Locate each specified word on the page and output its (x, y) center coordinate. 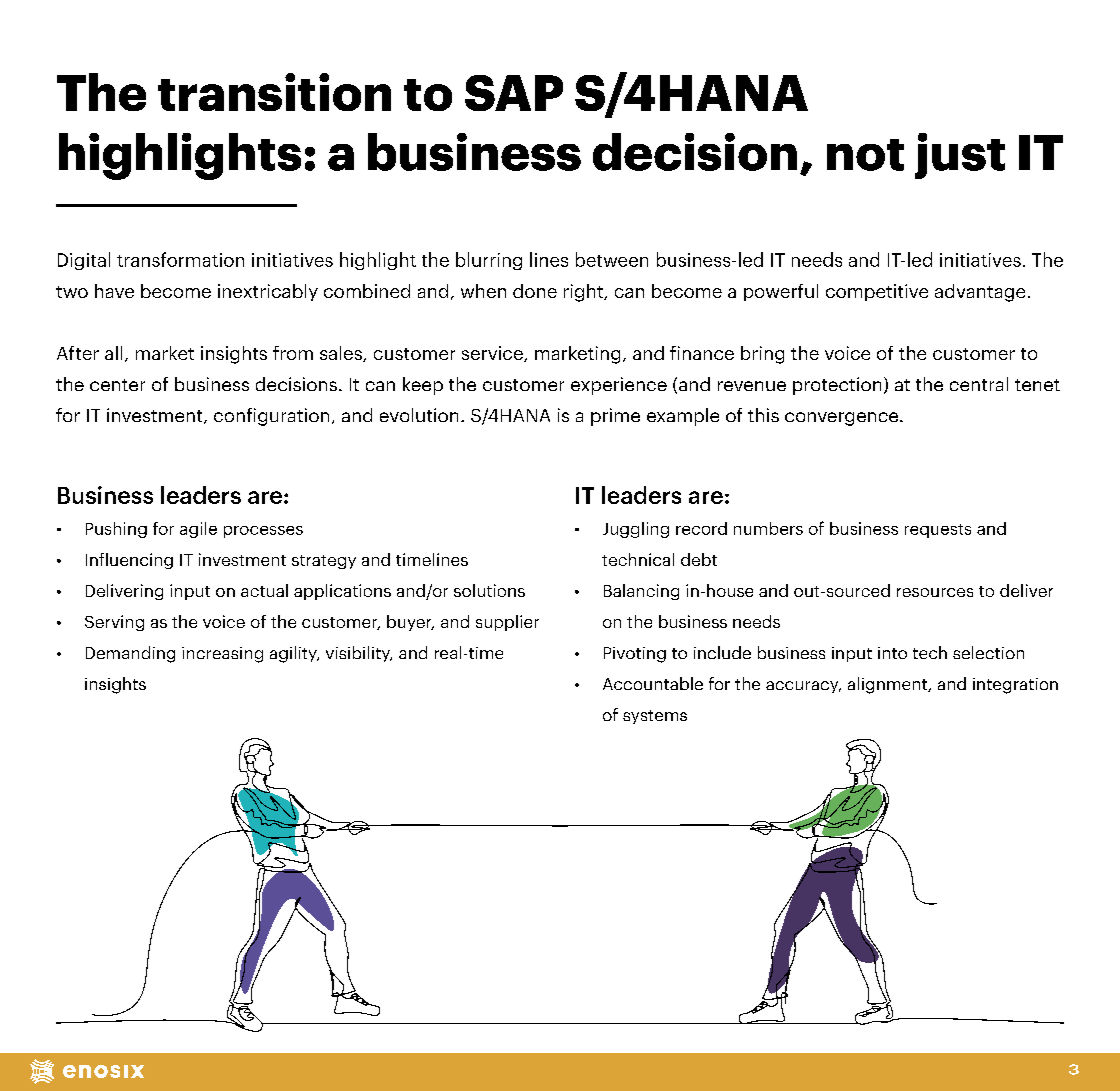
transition (274, 92)
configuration (271, 417)
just (960, 156)
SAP (514, 93)
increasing (222, 655)
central (979, 384)
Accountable (653, 683)
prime (615, 417)
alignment (888, 685)
